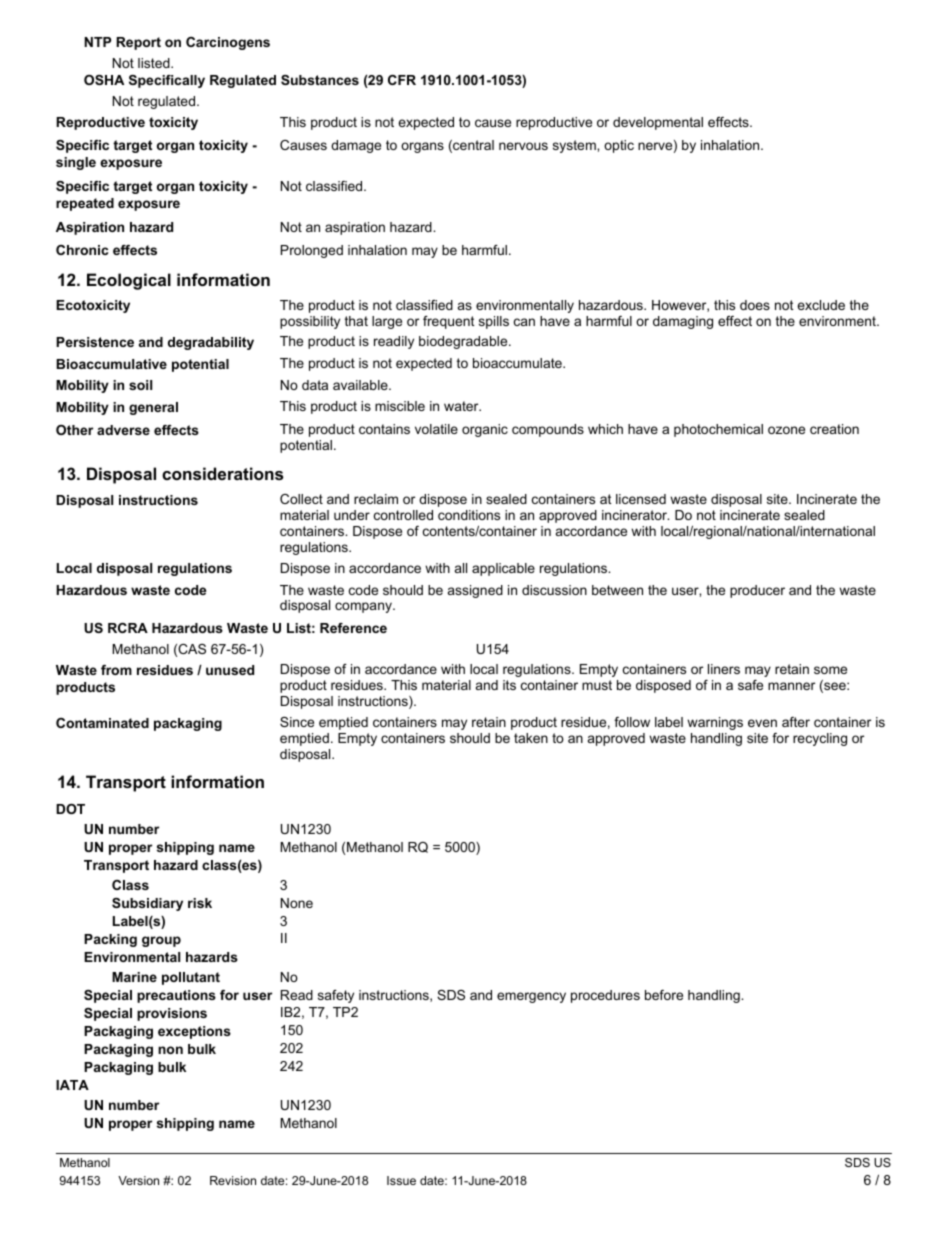 The width and height of the screenshot is (952, 1233). Describe the element at coordinates (111, 364) in the screenshot. I see `Bioaccumulative` at that location.
